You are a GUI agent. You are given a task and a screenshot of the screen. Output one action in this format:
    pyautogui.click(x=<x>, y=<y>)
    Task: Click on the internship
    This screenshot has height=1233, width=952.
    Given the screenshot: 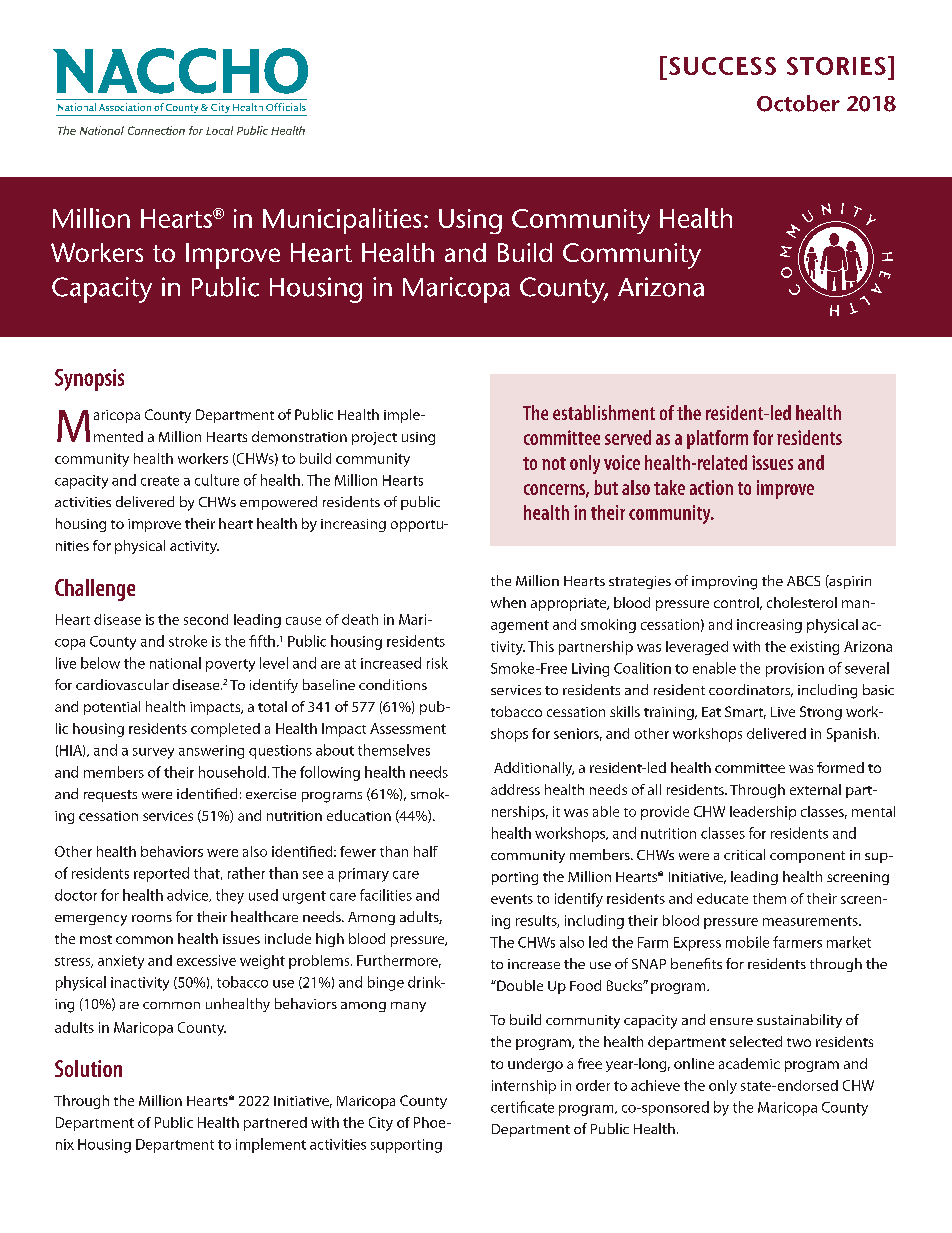 What is the action you would take?
    pyautogui.click(x=524, y=1087)
